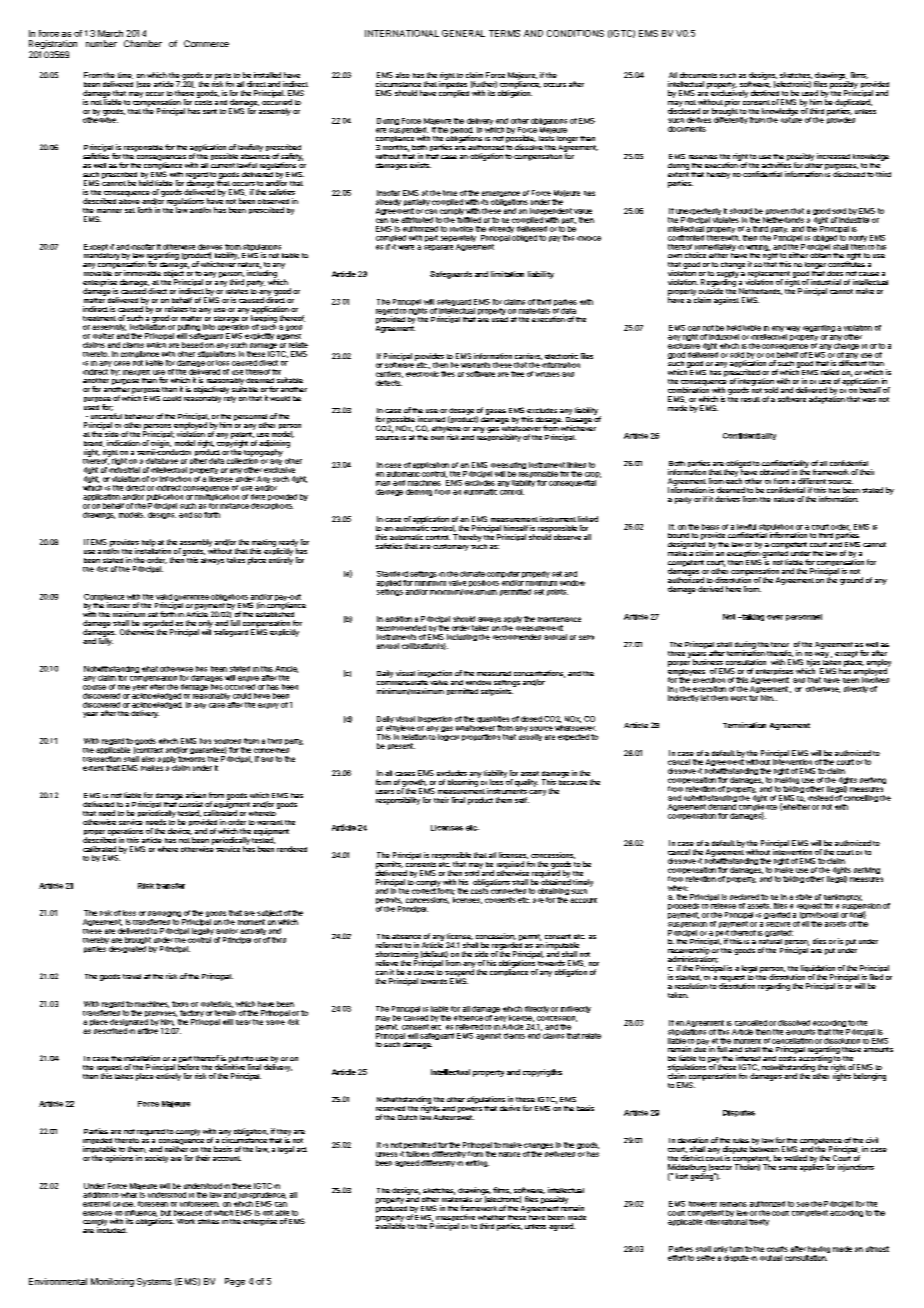  I want to click on relieve, so click(387, 963).
